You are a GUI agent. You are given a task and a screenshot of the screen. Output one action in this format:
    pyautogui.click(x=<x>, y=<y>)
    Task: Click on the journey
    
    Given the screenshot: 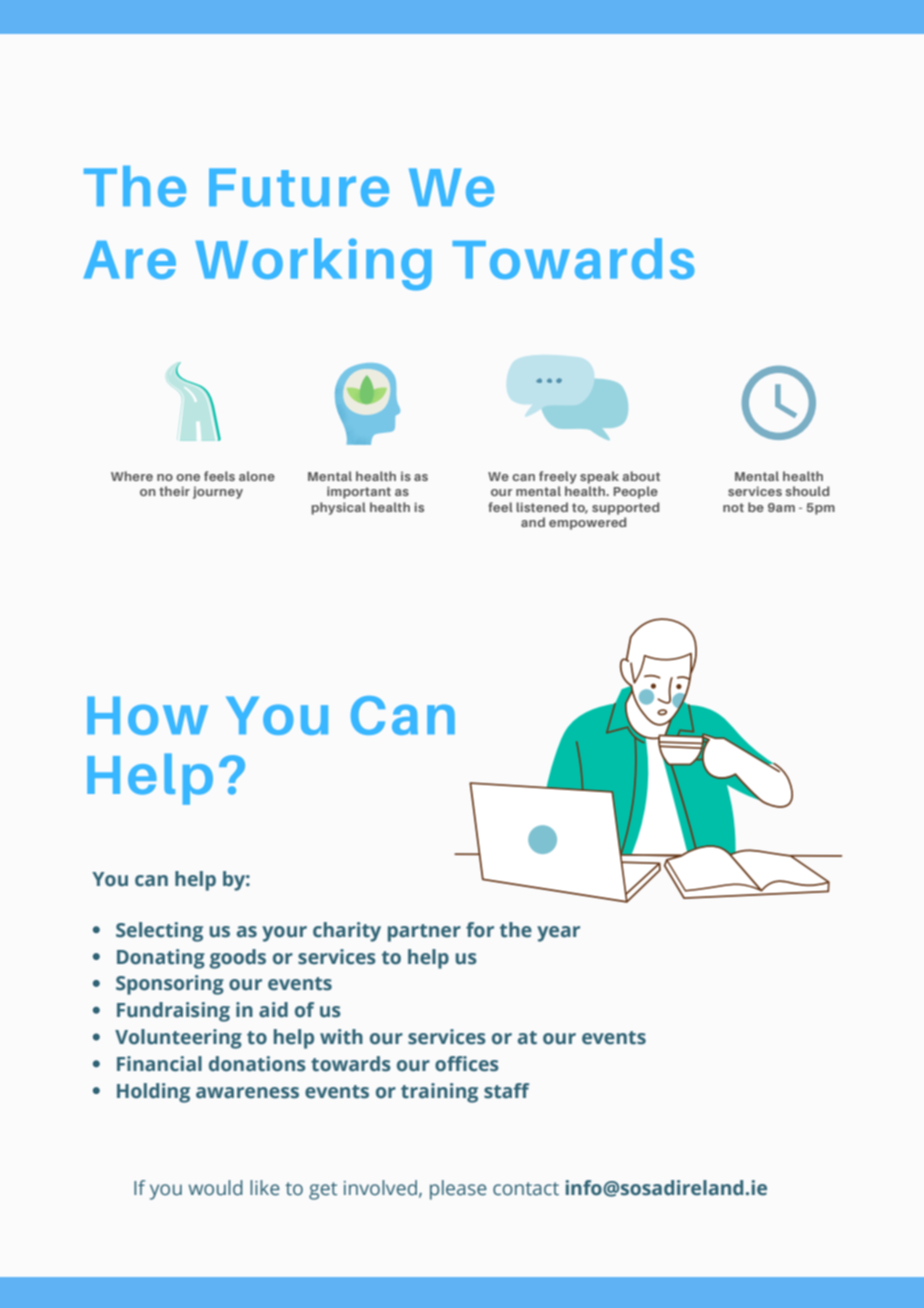 What is the action you would take?
    pyautogui.click(x=218, y=493)
